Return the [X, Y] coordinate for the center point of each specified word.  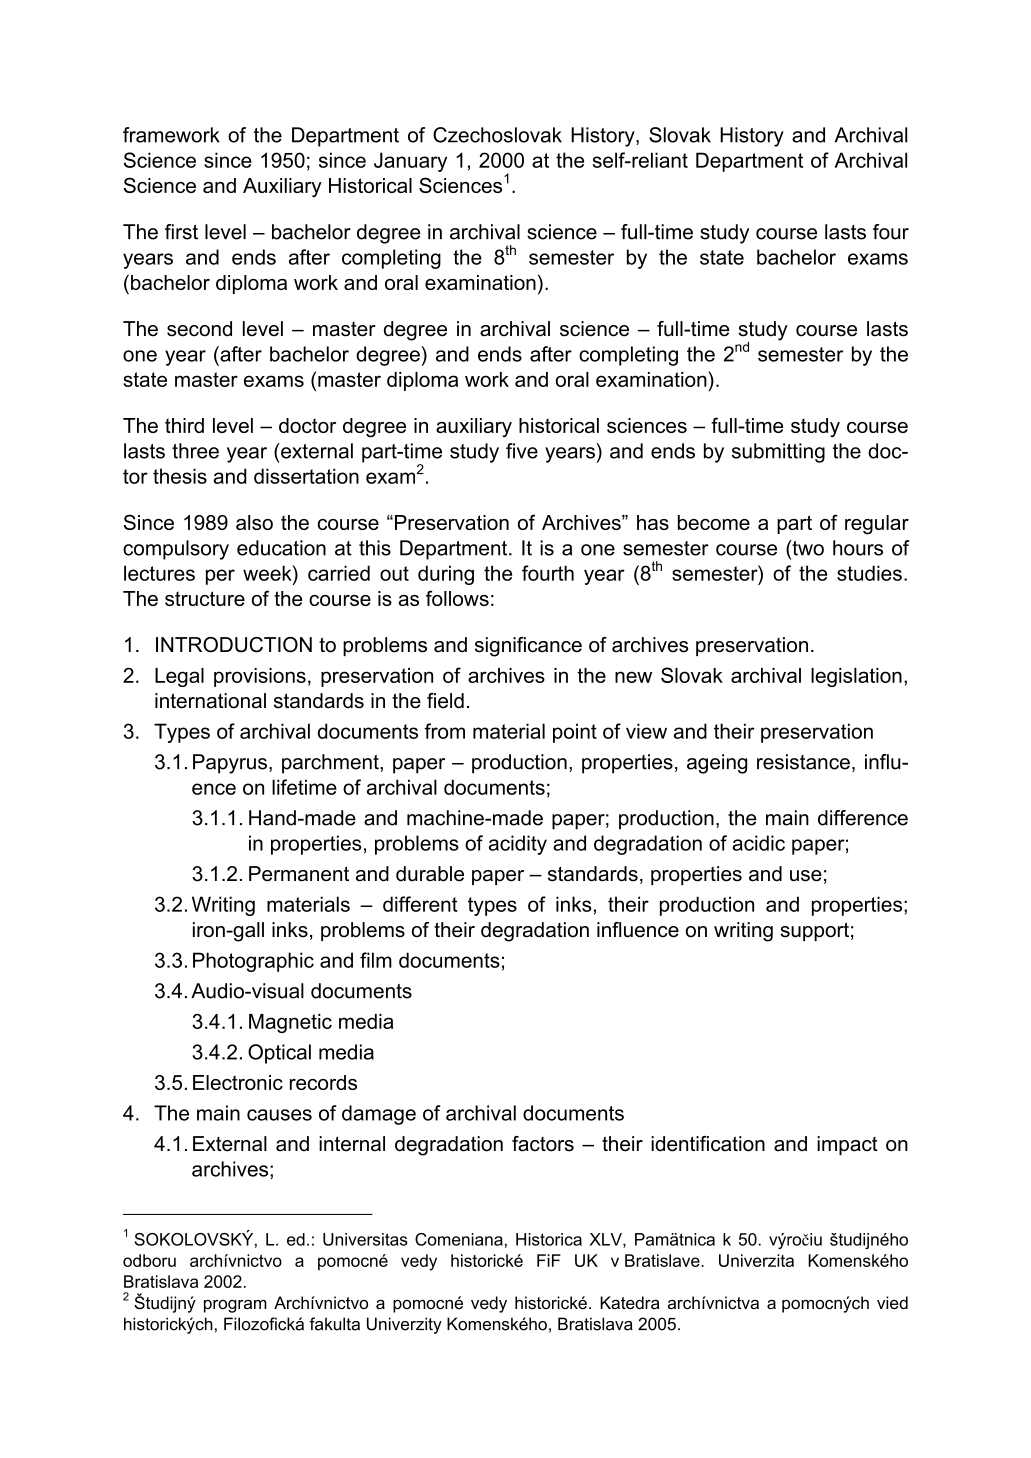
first [181, 232]
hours [858, 548]
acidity [518, 845]
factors [543, 1144]
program [235, 1306]
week [268, 573]
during [446, 575]
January [410, 162]
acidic [758, 843]
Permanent [299, 874]
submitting [778, 453]
